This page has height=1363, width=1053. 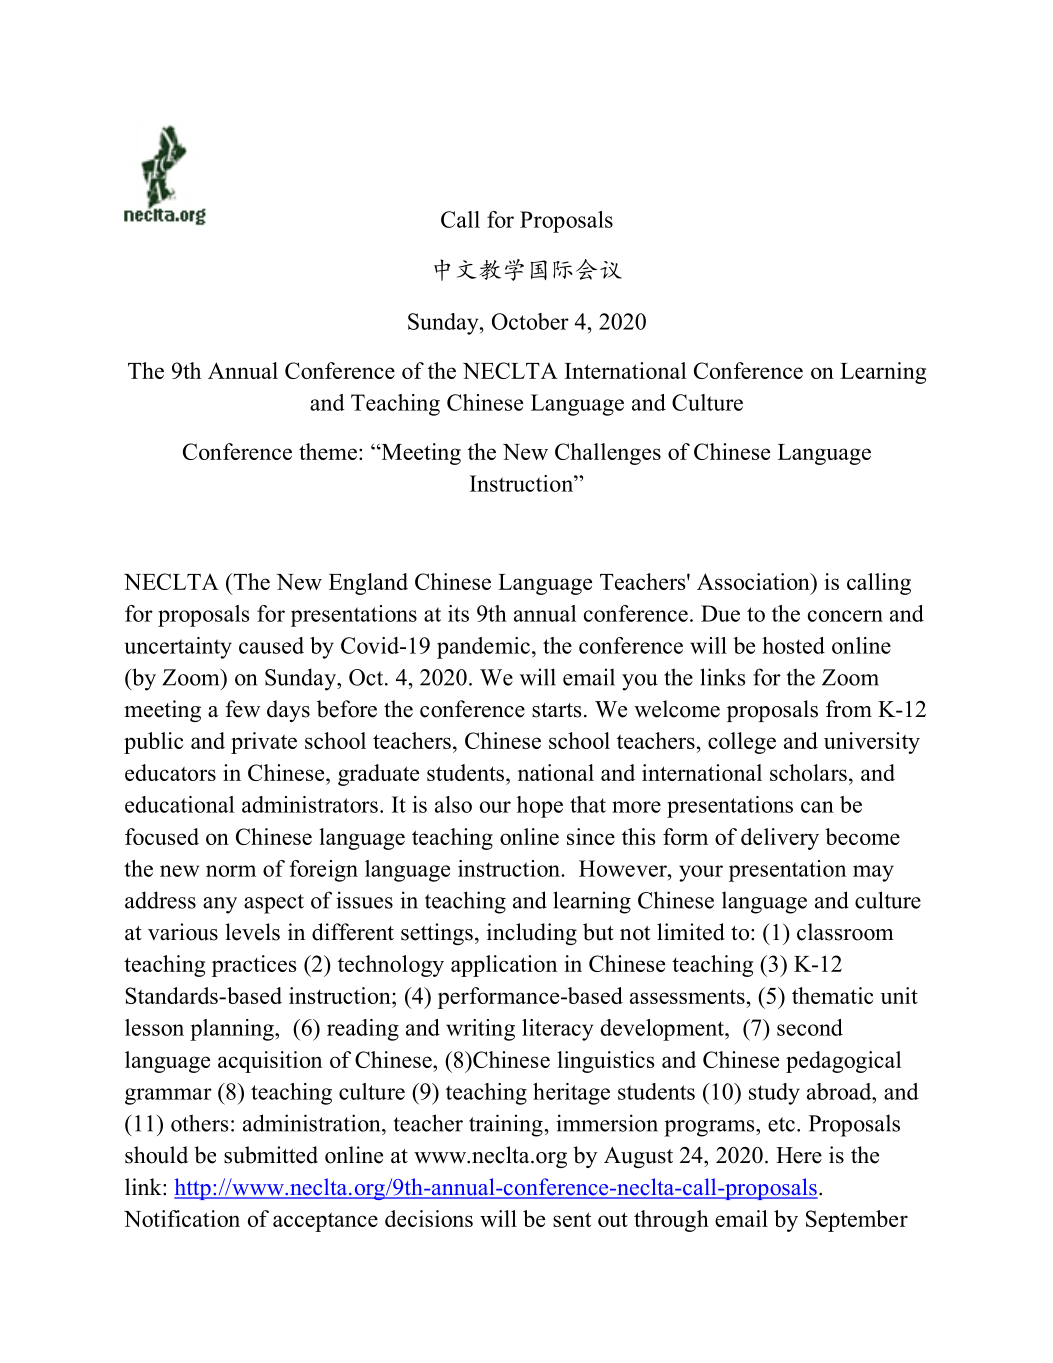 I want to click on scholars, so click(x=808, y=772).
